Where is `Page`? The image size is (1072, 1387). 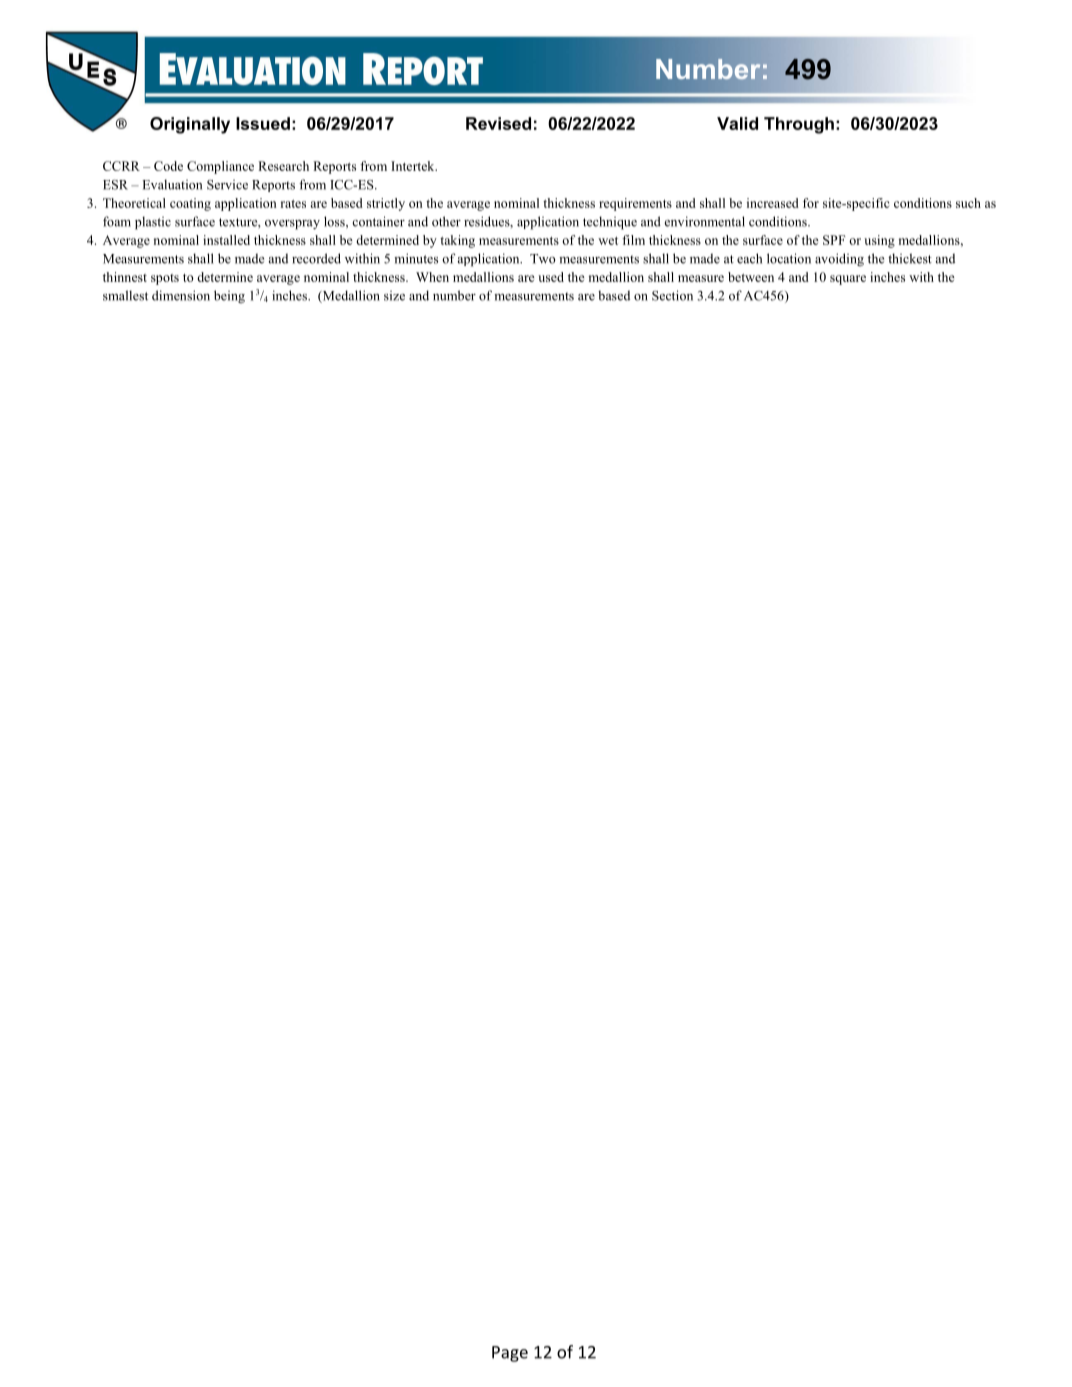 Page is located at coordinates (510, 1354).
